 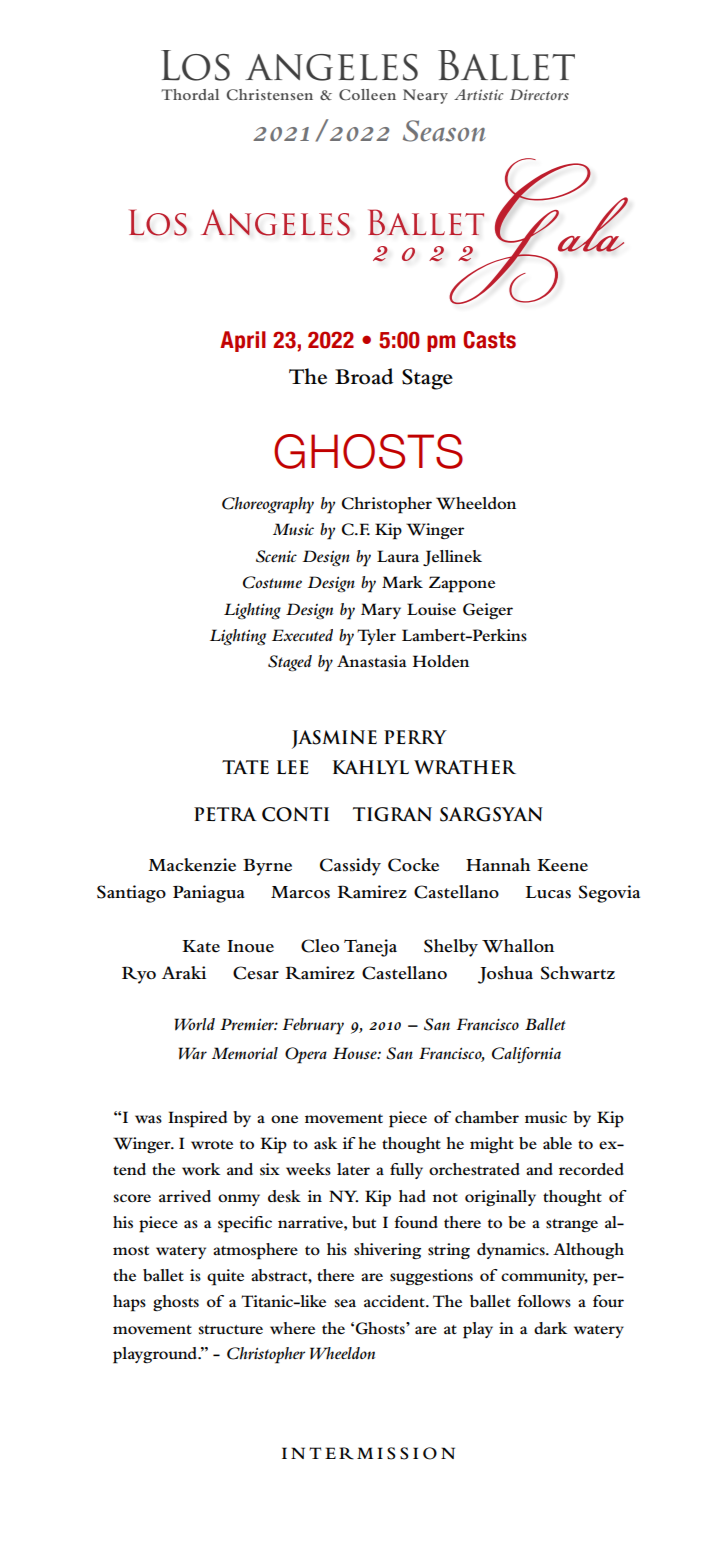 I want to click on Geiger, so click(x=488, y=611).
